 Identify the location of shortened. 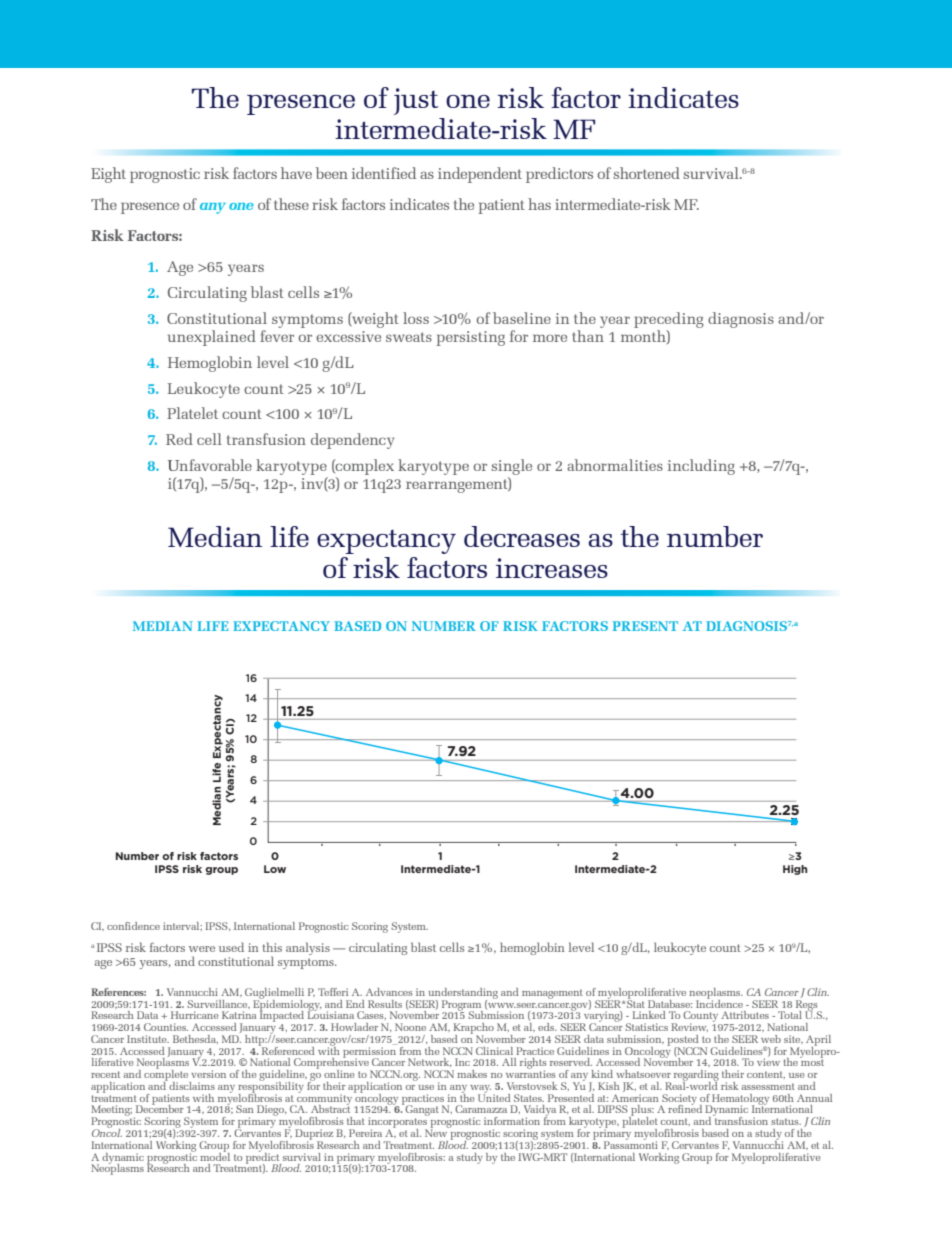
(646, 173).
